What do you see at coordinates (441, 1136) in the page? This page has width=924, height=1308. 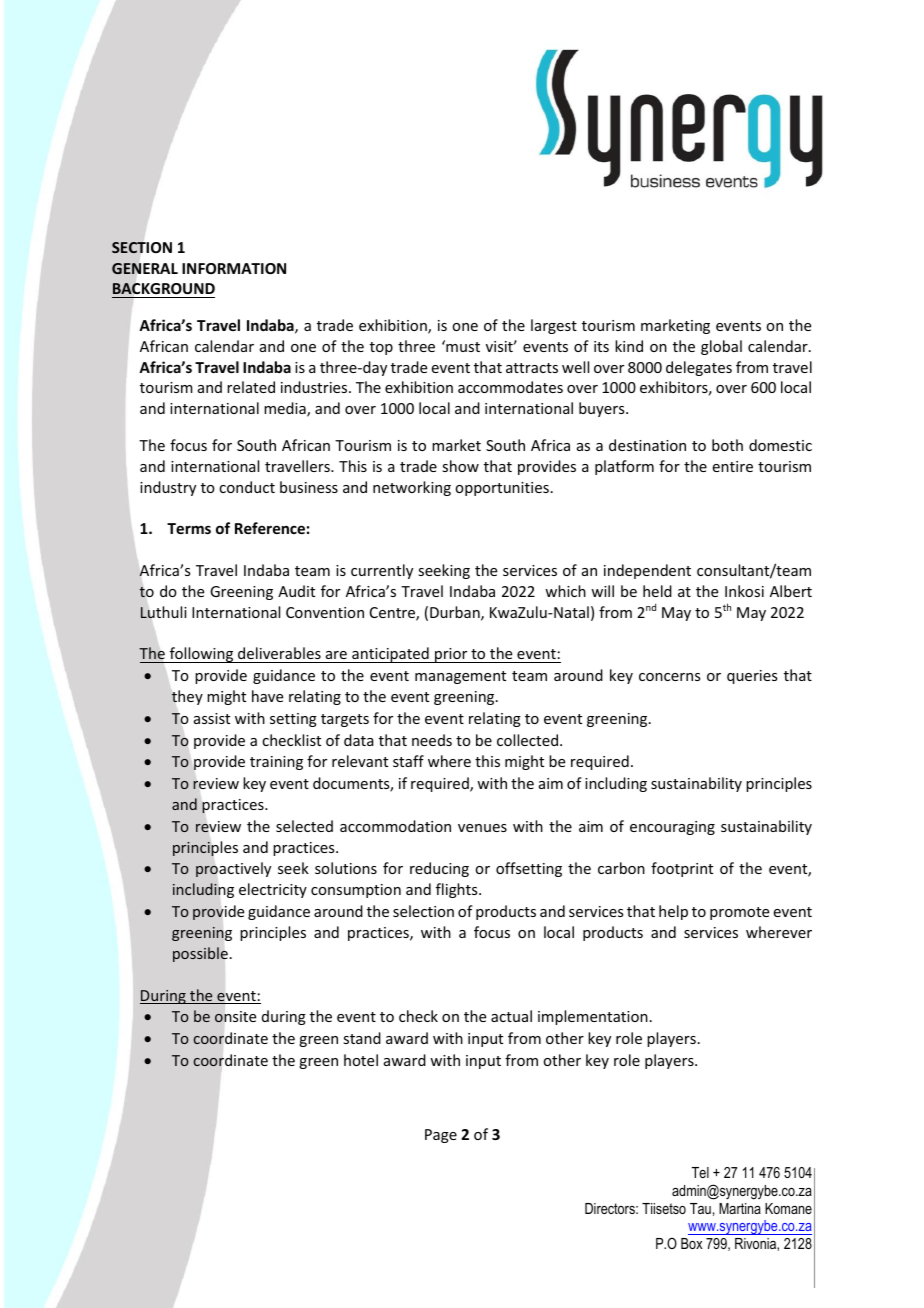 I see `Page` at bounding box center [441, 1136].
